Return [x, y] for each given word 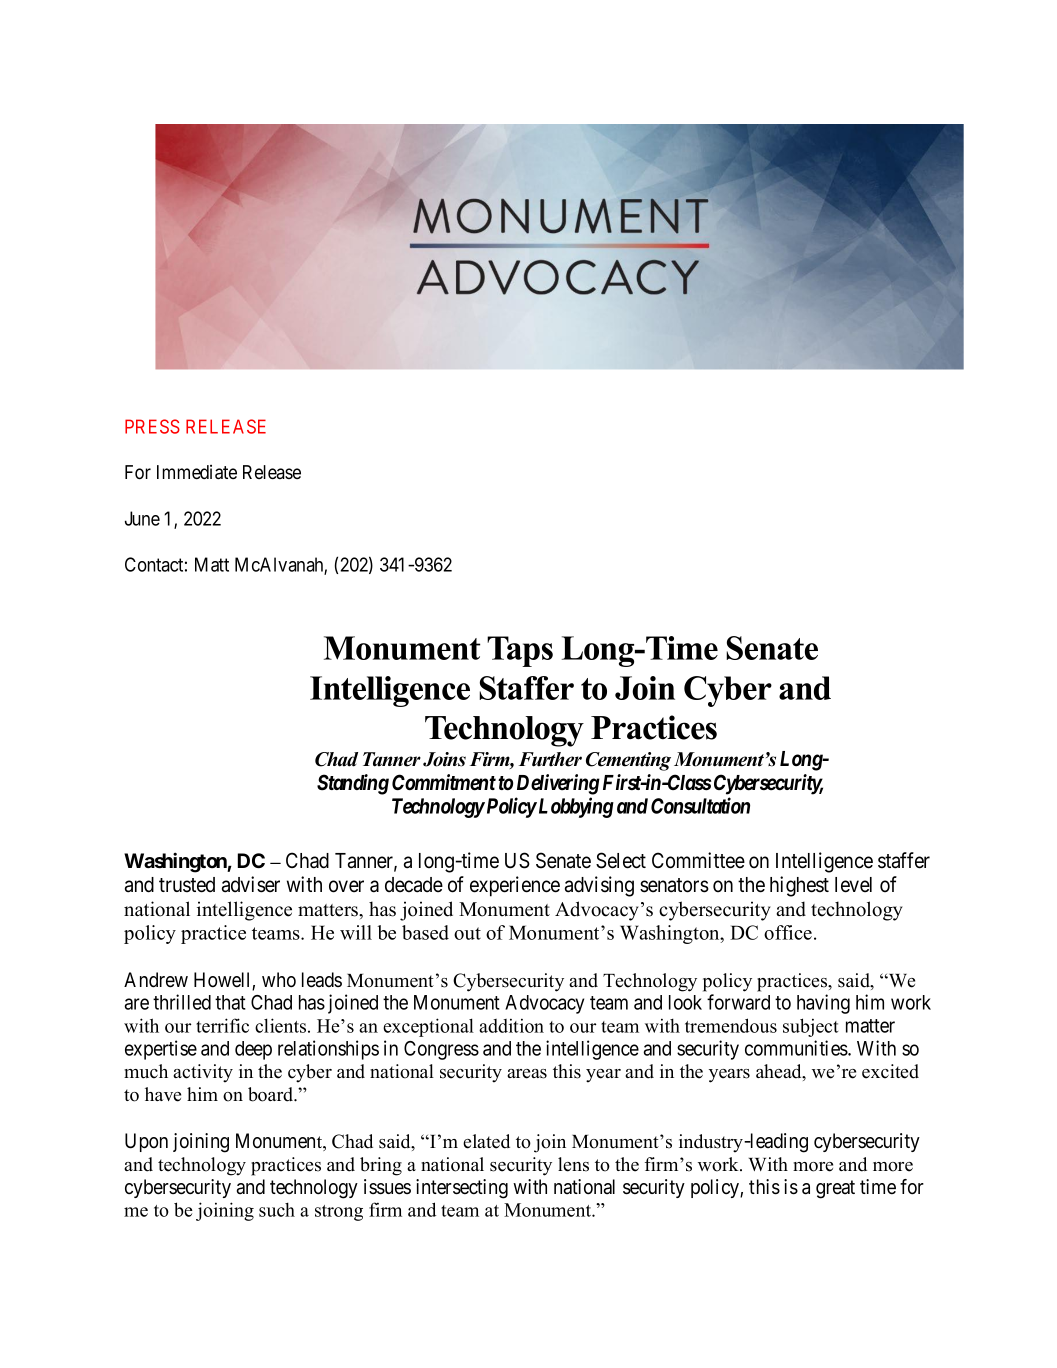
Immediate [197, 472]
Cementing [628, 761]
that [230, 1002]
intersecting [462, 1189]
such [277, 1209]
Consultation [700, 805]
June [142, 518]
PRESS [152, 426]
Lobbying [575, 807]
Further [550, 759]
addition [511, 1026]
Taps [520, 651]
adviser [251, 884]
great [835, 1189]
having [823, 1004]
